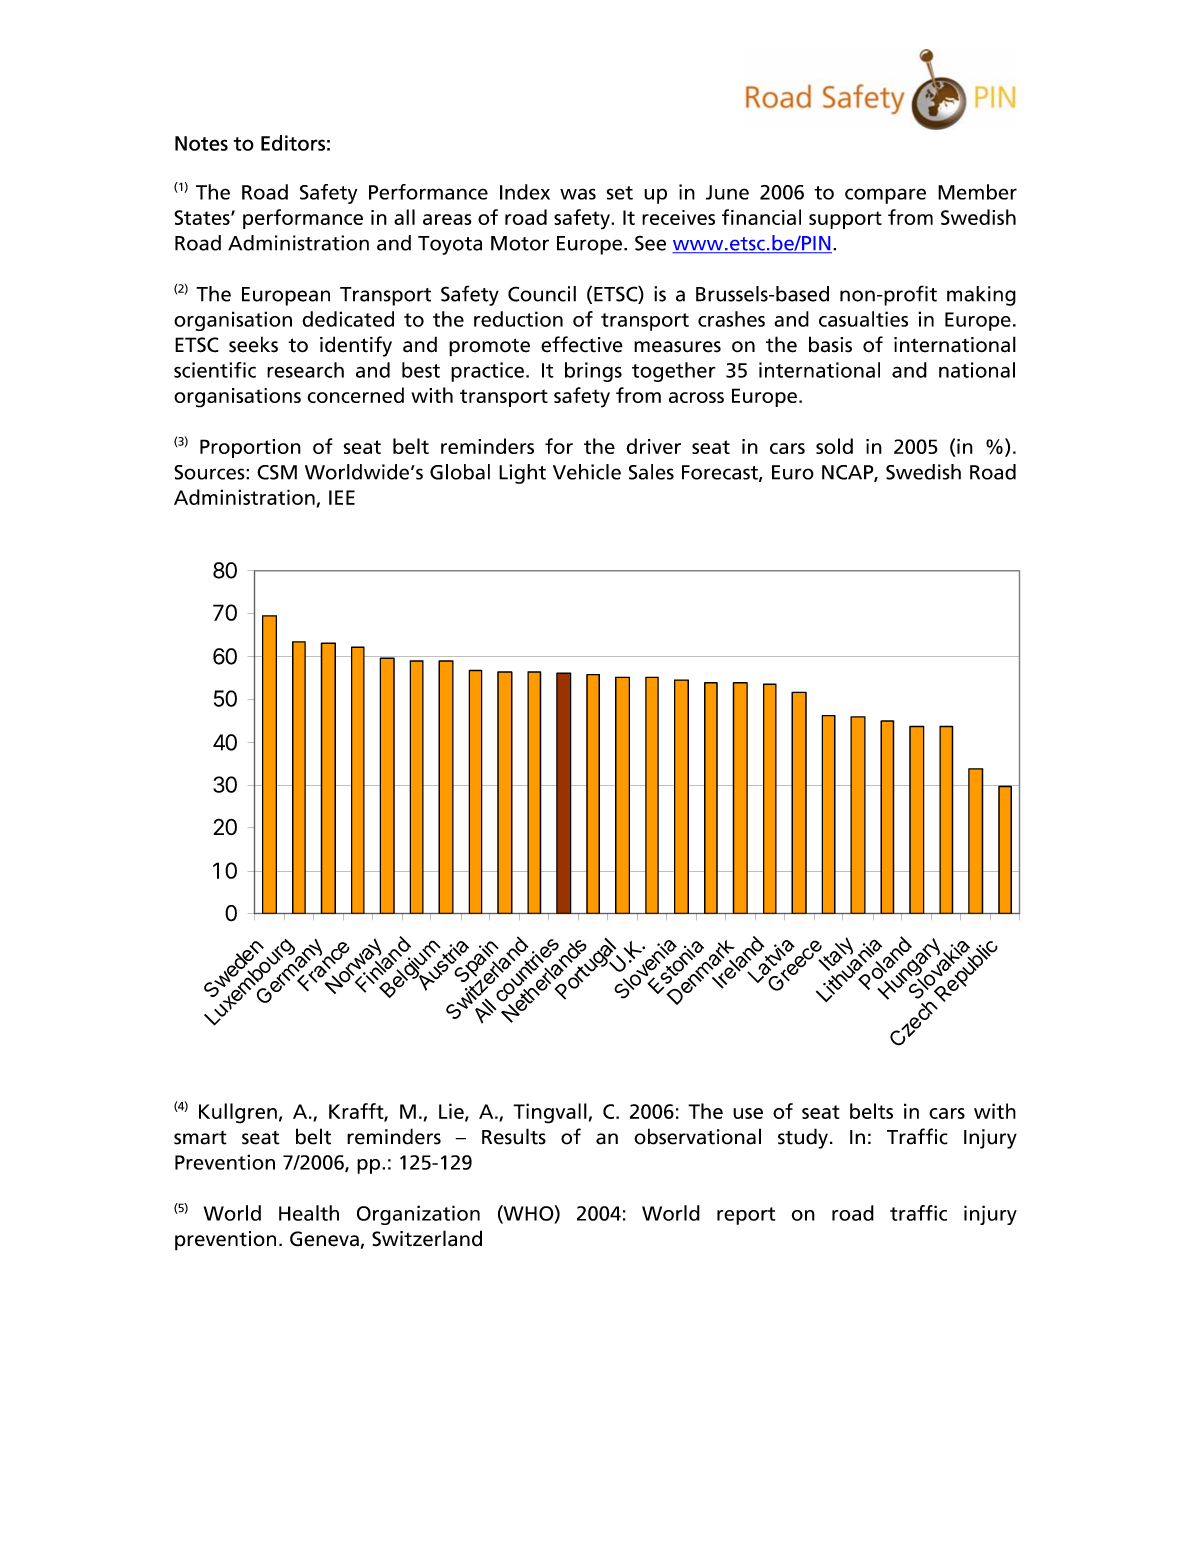 Image resolution: width=1204 pixels, height=1558 pixels. Describe the element at coordinates (803, 1138) in the screenshot. I see `study` at that location.
